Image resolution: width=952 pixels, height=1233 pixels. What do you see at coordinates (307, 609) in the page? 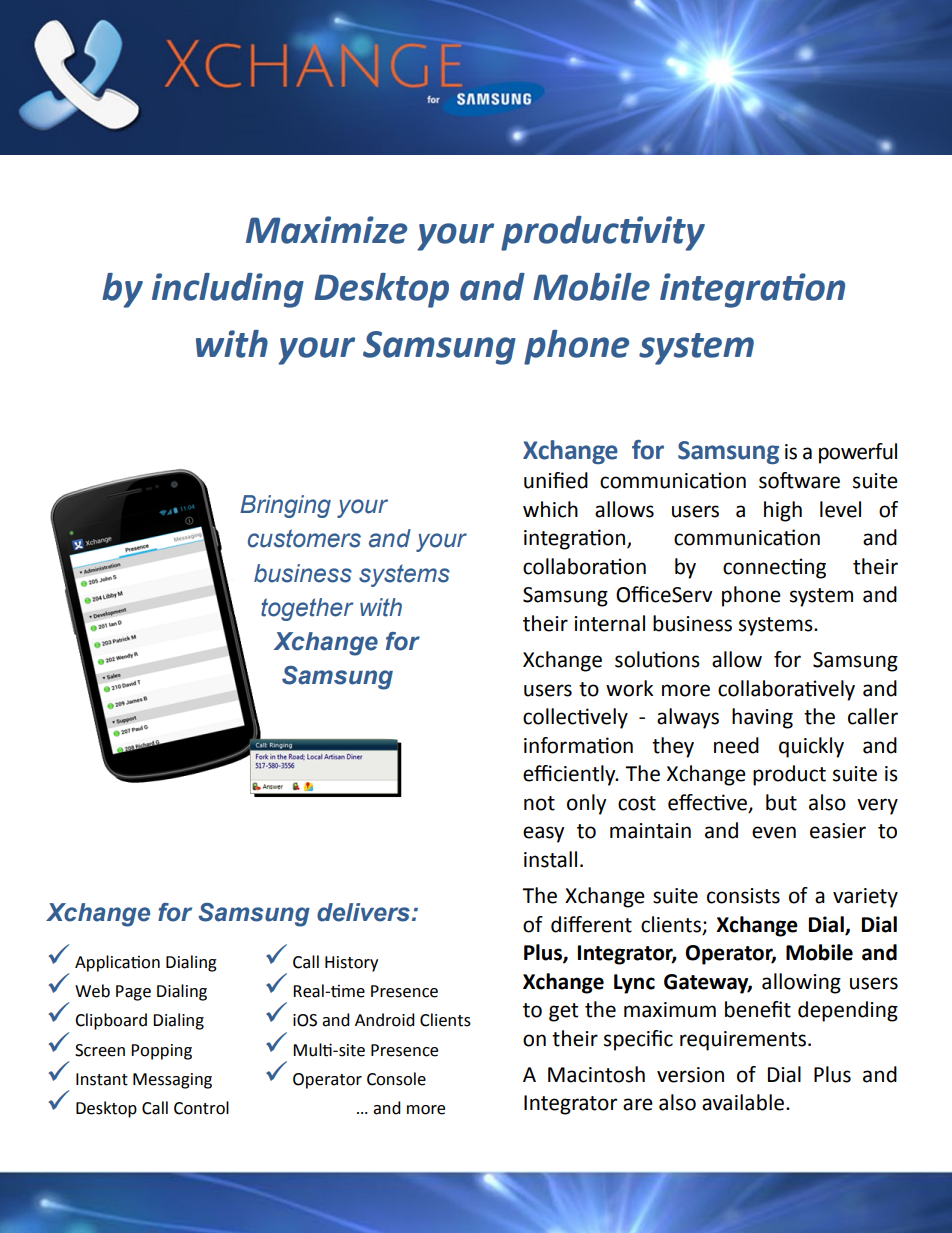
I see `together` at bounding box center [307, 609].
